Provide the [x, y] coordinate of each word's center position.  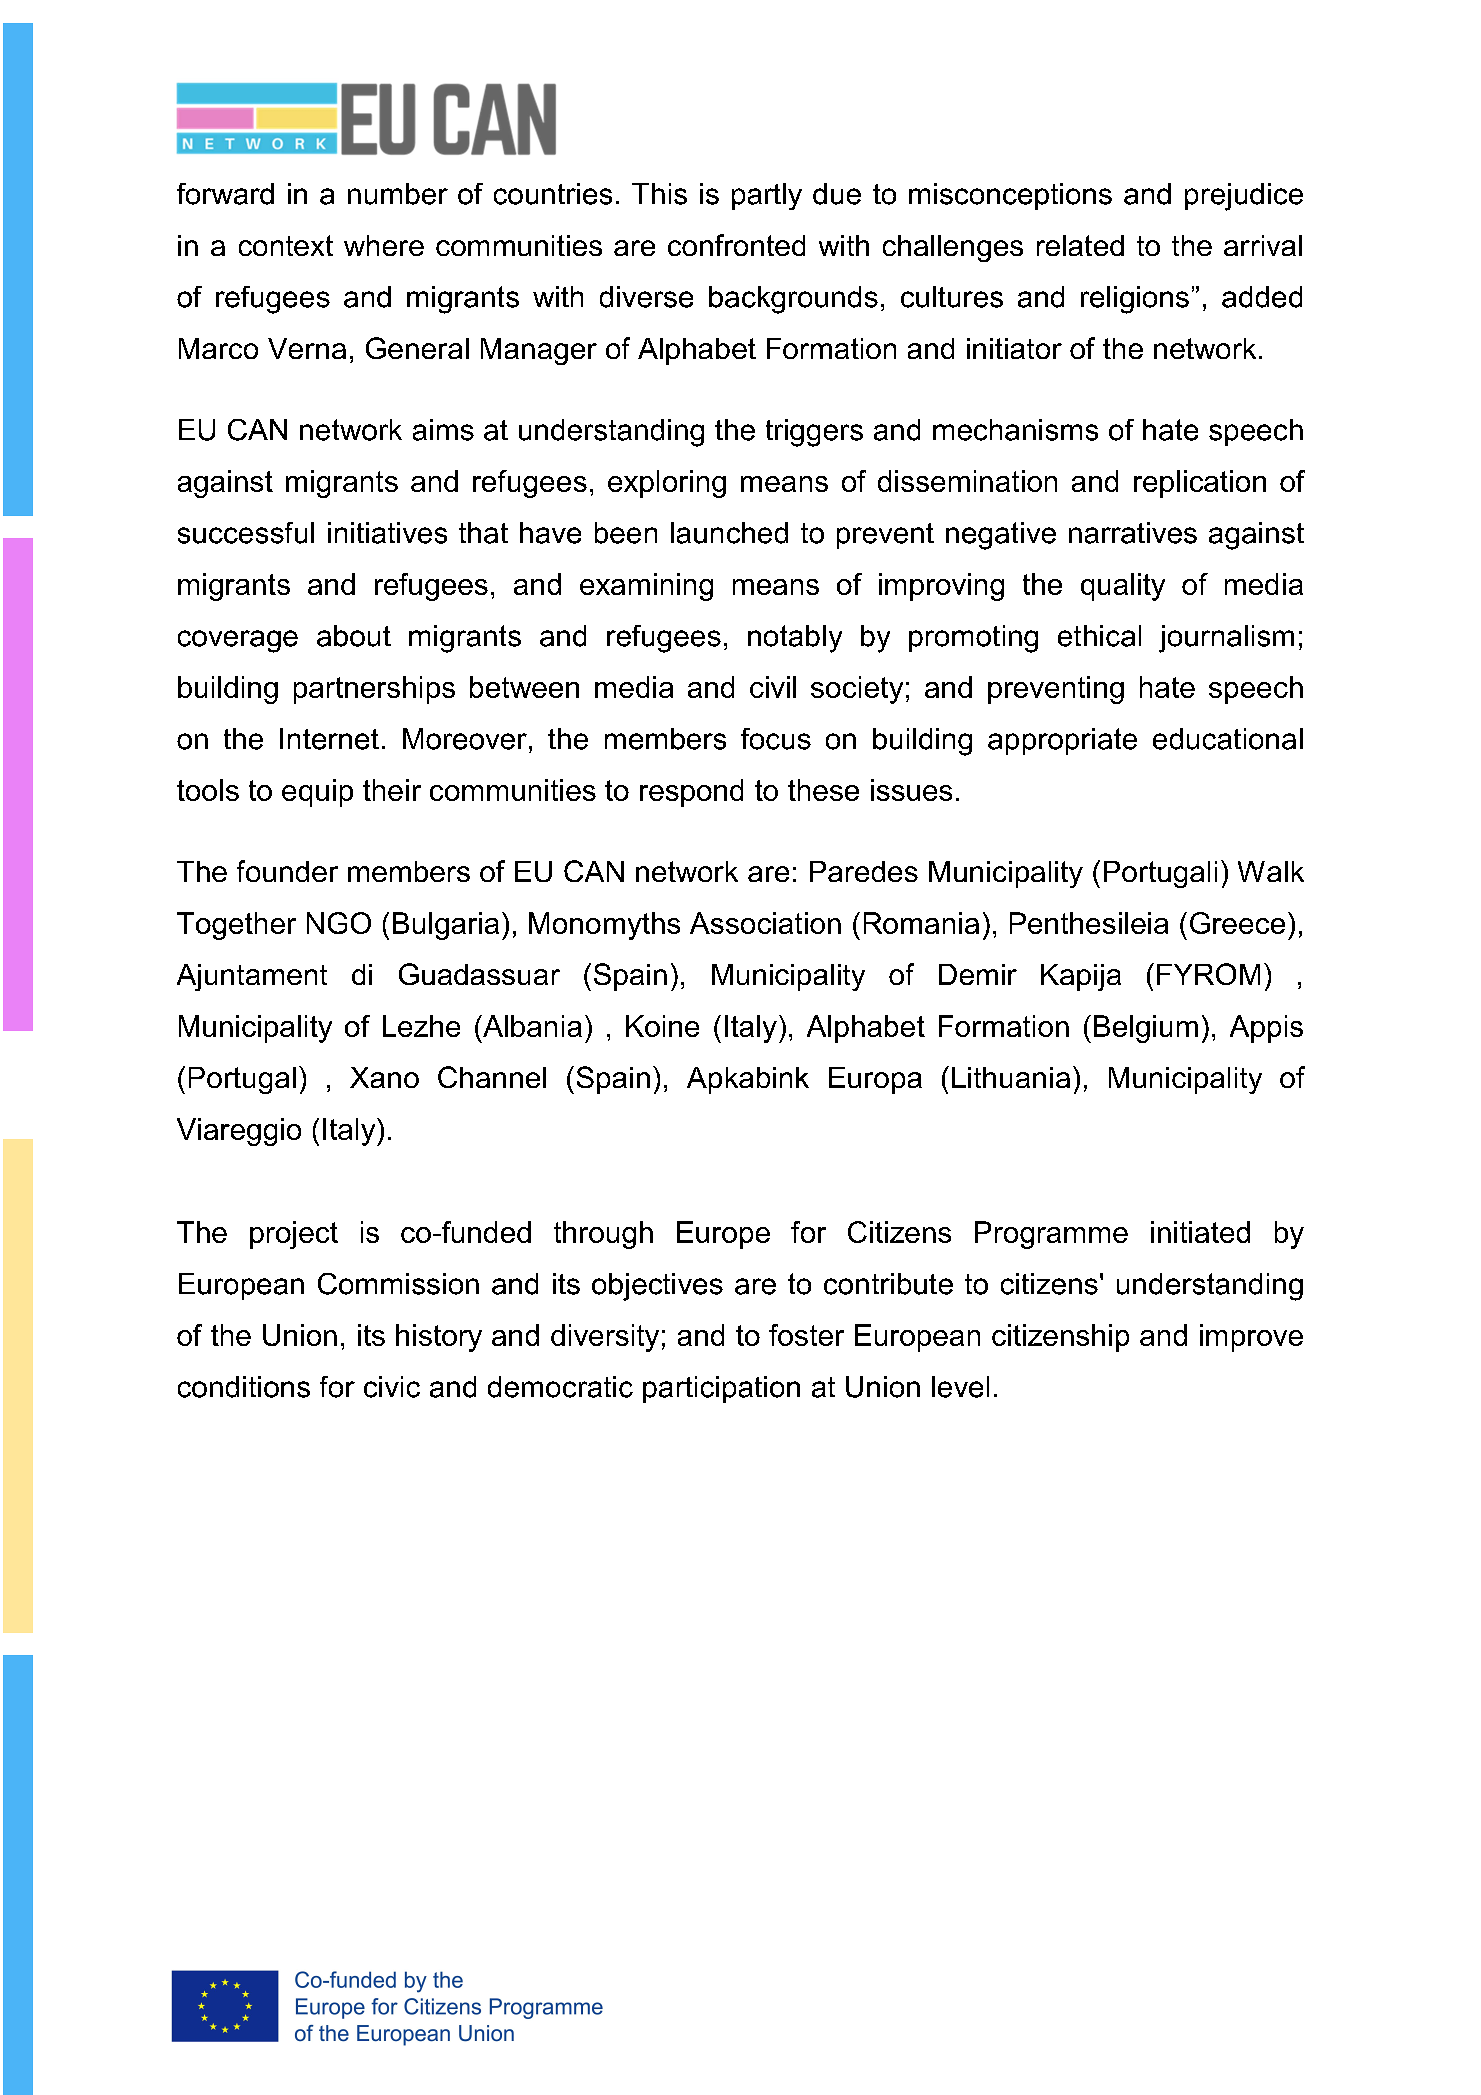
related [1080, 245]
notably [795, 639]
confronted [736, 245]
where [384, 245]
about [354, 636]
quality [1123, 587]
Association [765, 923]
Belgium [1146, 1029]
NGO [339, 923]
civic [392, 1387]
